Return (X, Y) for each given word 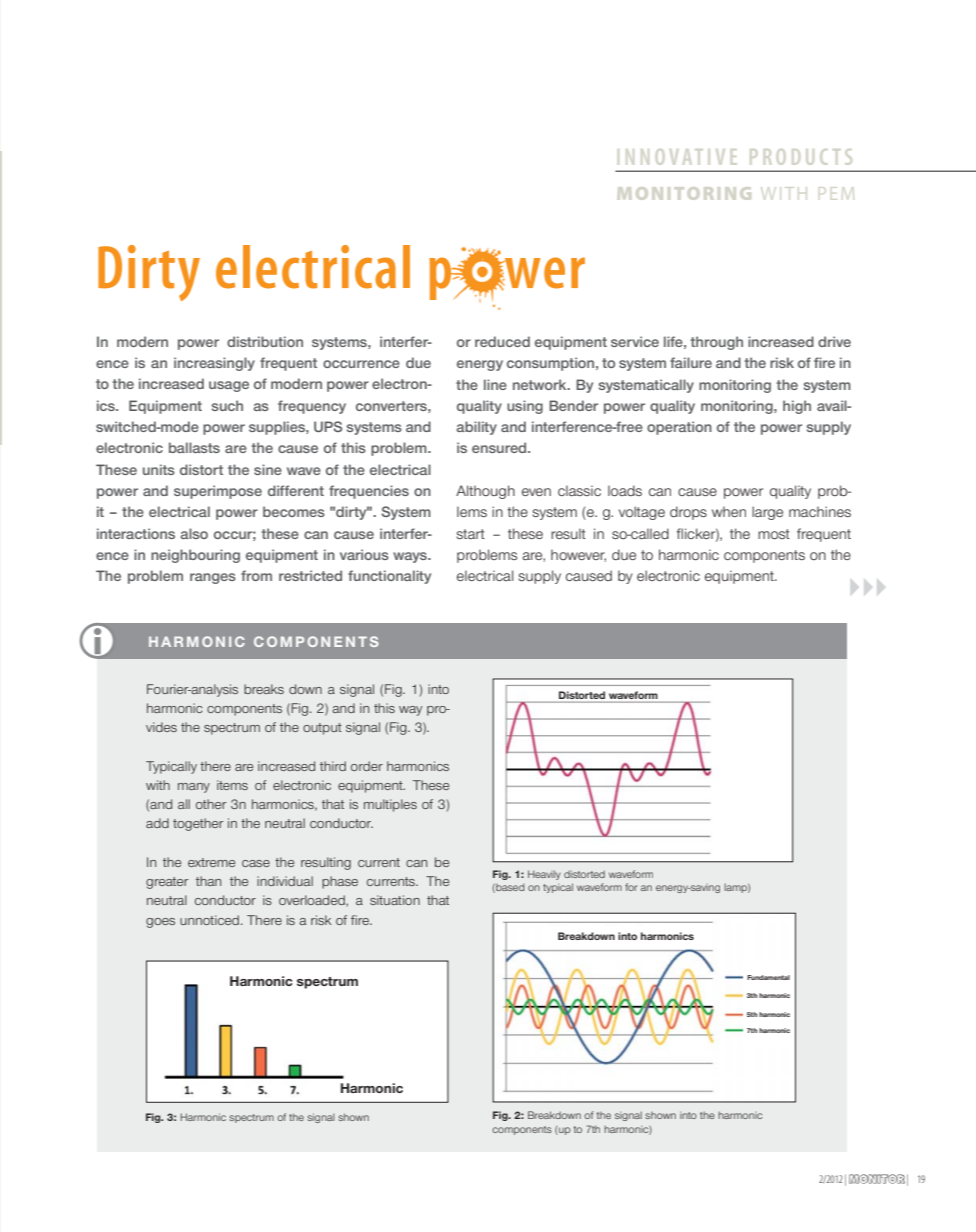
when (729, 511)
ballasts (194, 447)
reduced (502, 341)
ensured (500, 447)
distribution (265, 341)
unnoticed (209, 920)
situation (395, 900)
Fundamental (768, 977)
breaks (264, 689)
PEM (836, 193)
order (367, 766)
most (774, 534)
